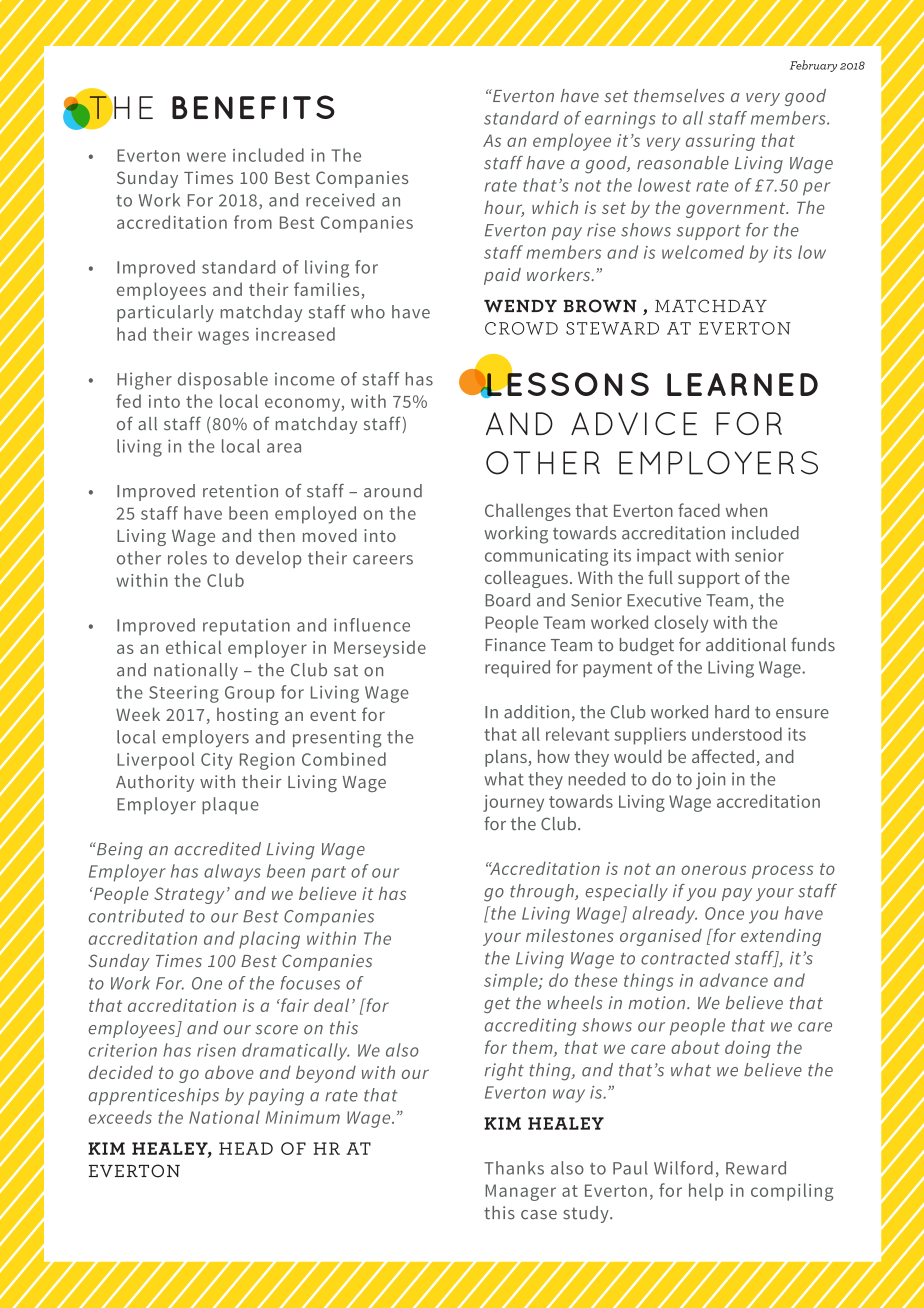 This screenshot has width=924, height=1308. Describe the element at coordinates (720, 142) in the screenshot. I see `assuring` at that location.
